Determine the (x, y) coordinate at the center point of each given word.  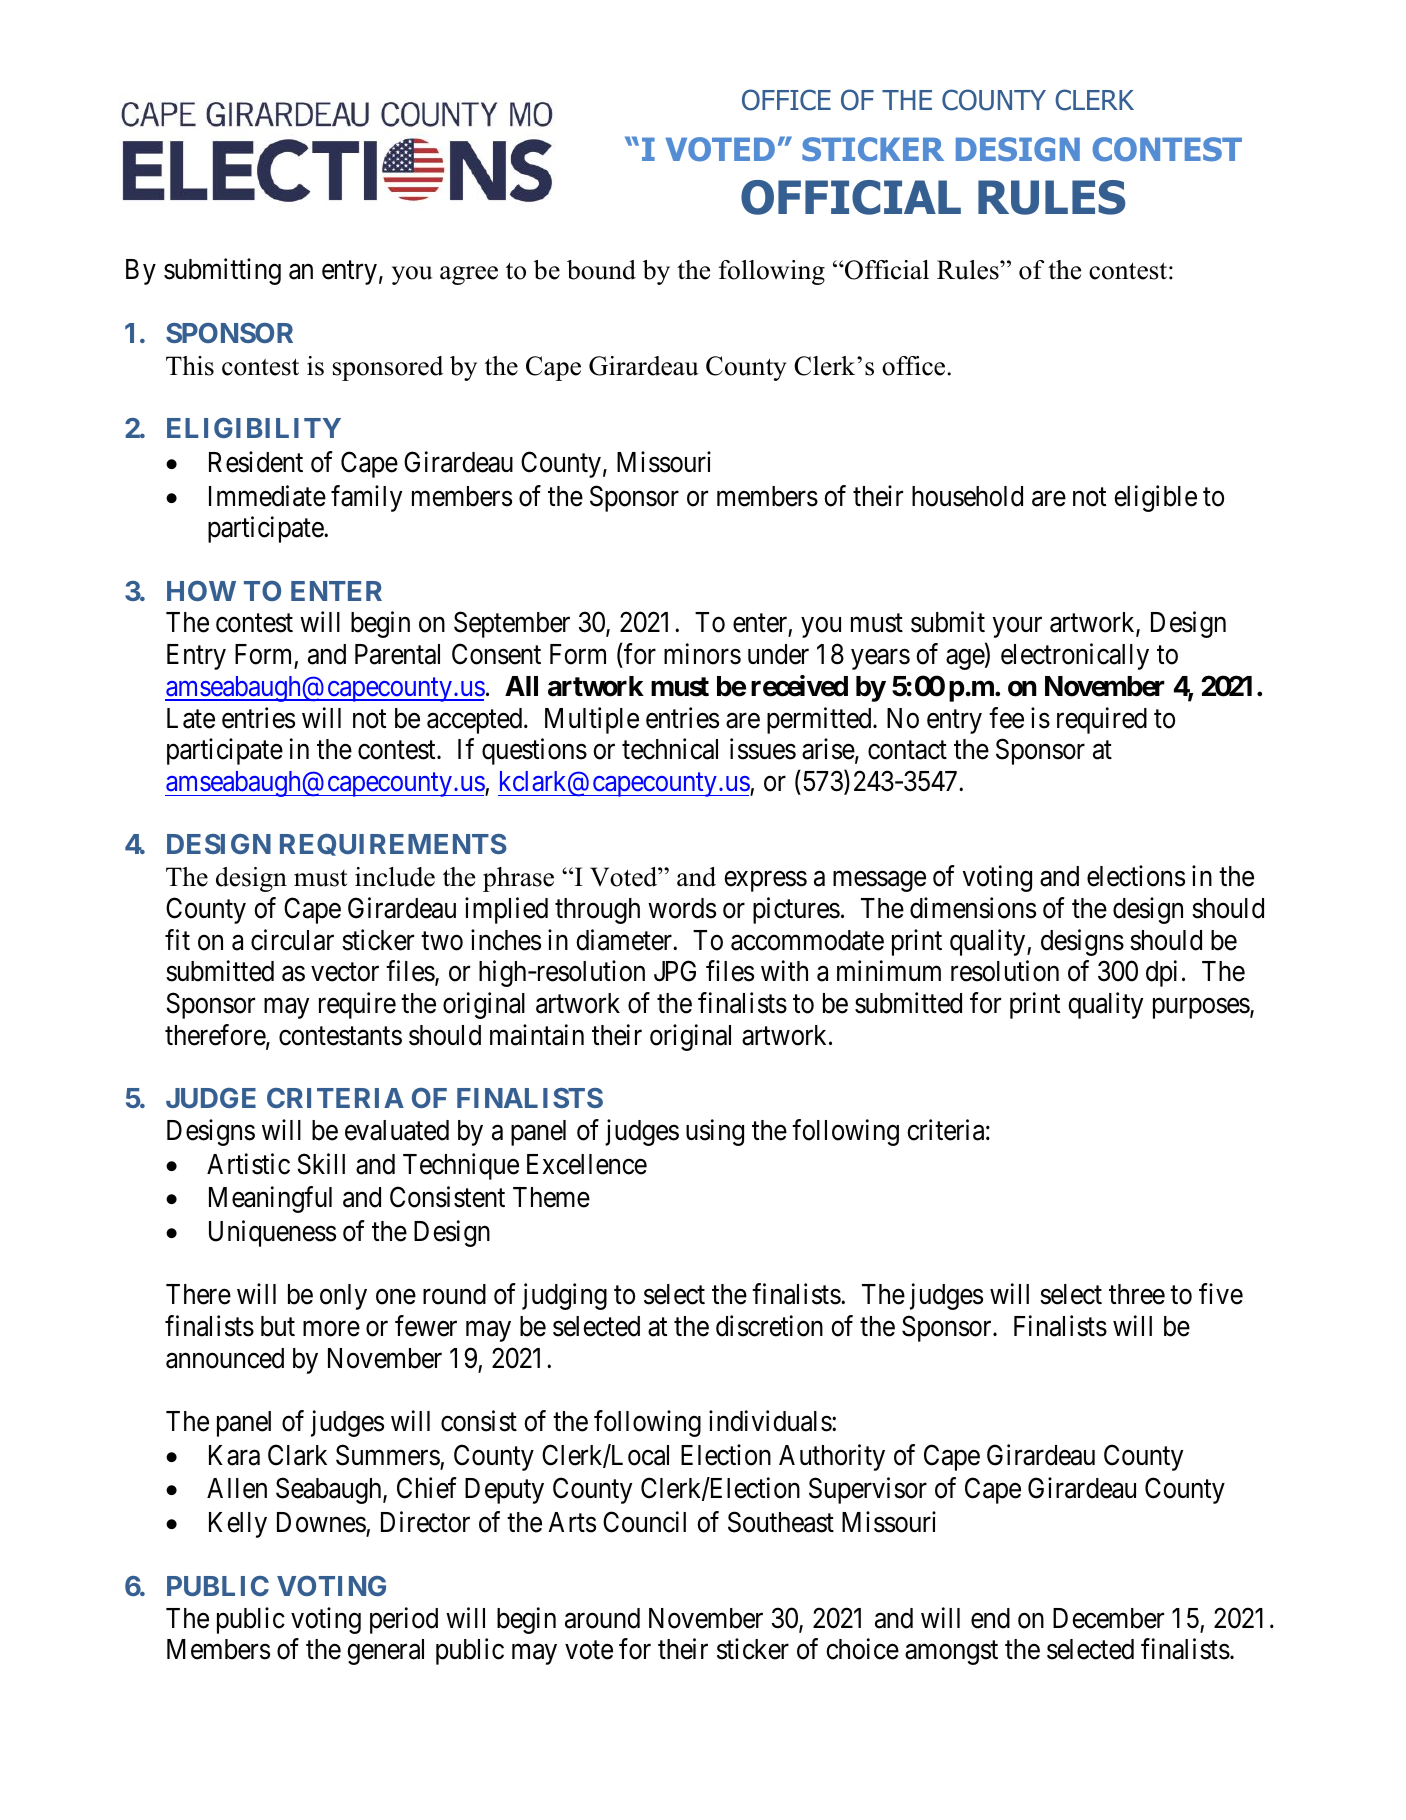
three (1137, 1294)
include (395, 877)
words (682, 908)
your (1017, 628)
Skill (321, 1164)
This (190, 366)
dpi (1161, 974)
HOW (201, 591)
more (331, 1329)
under (778, 654)
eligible (1155, 498)
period (404, 1620)
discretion (769, 1326)
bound (601, 270)
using (715, 1132)
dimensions (973, 908)
